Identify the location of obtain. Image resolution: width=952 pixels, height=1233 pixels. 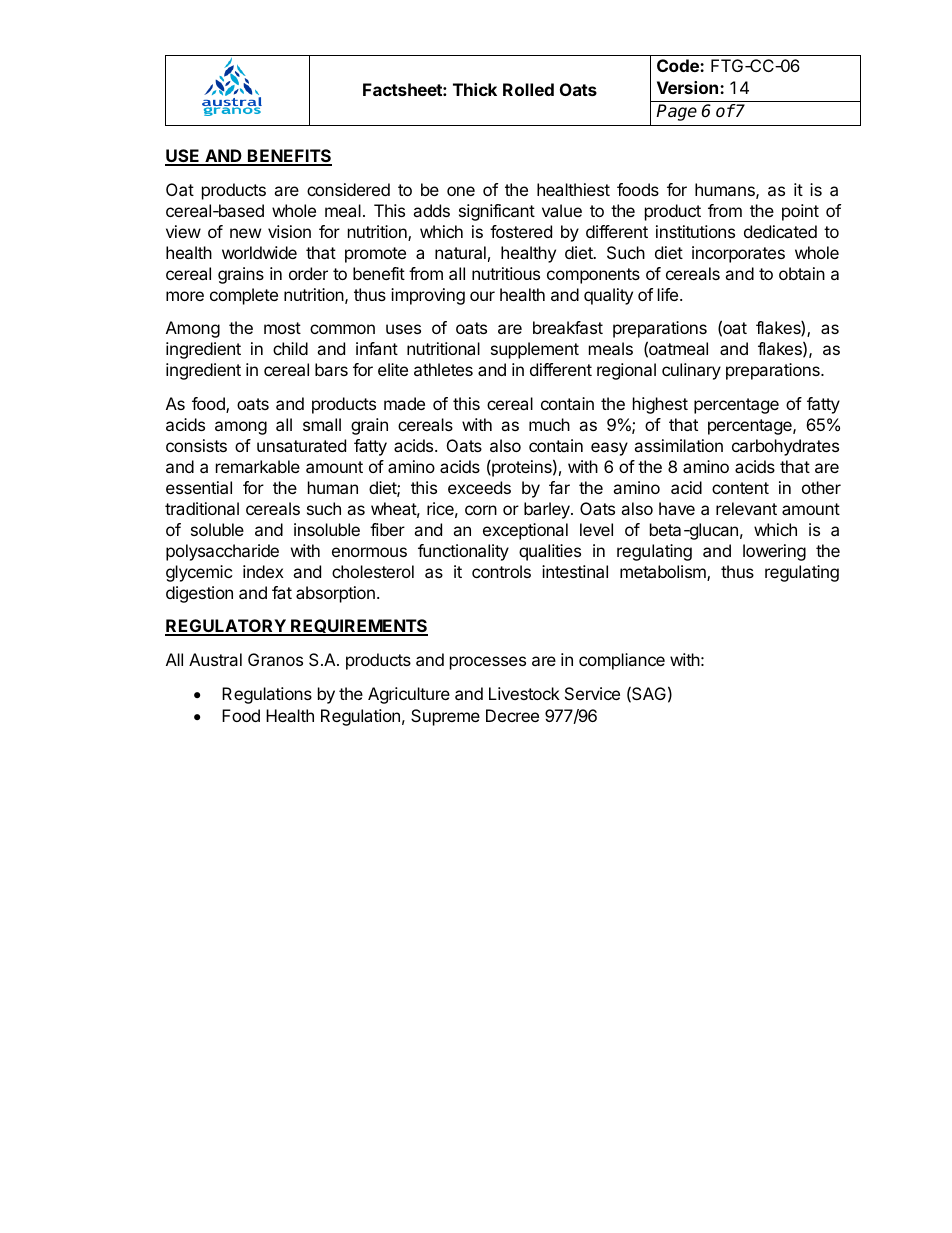
(802, 273).
